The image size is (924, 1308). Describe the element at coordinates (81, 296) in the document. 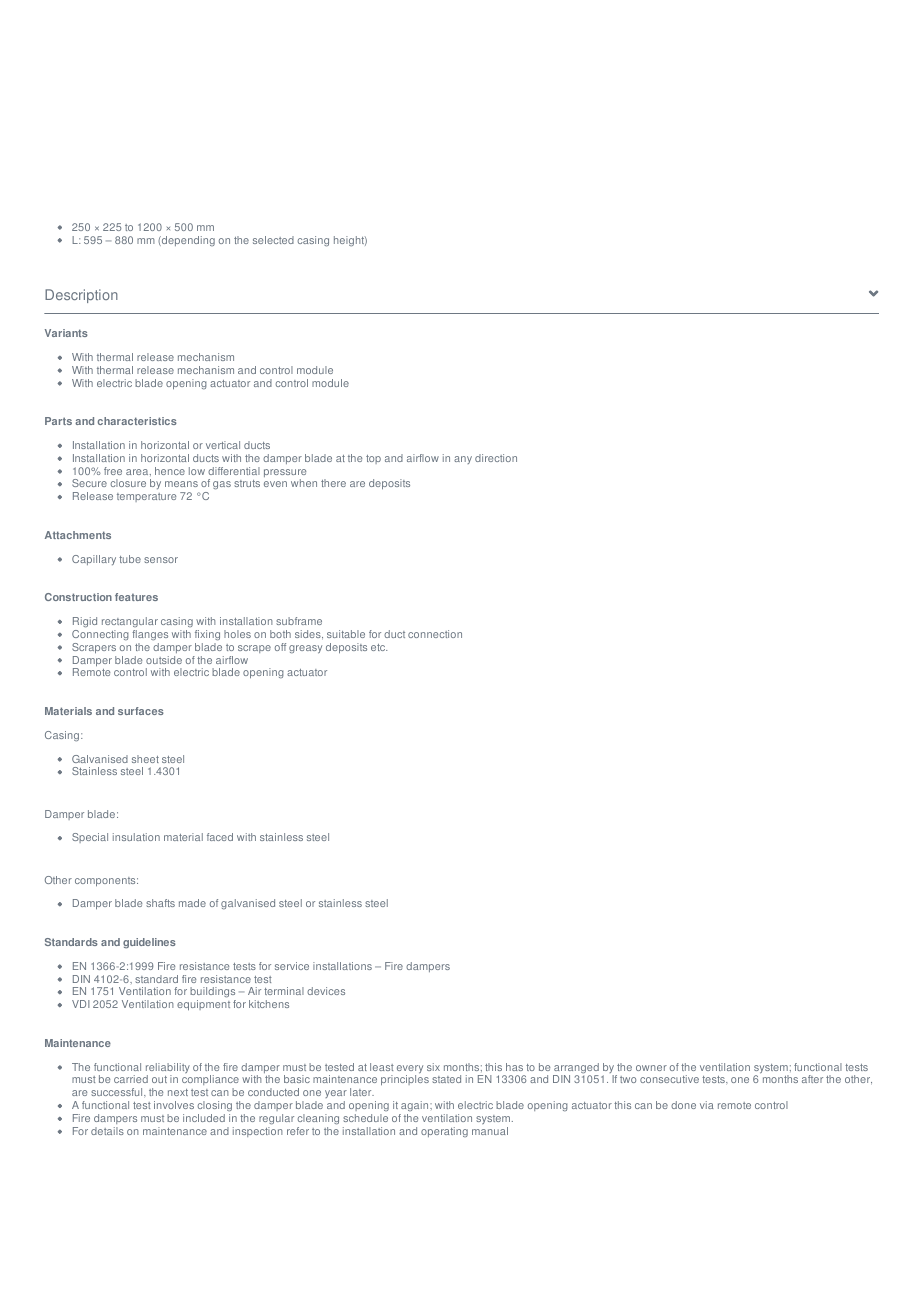

I see `Description` at that location.
